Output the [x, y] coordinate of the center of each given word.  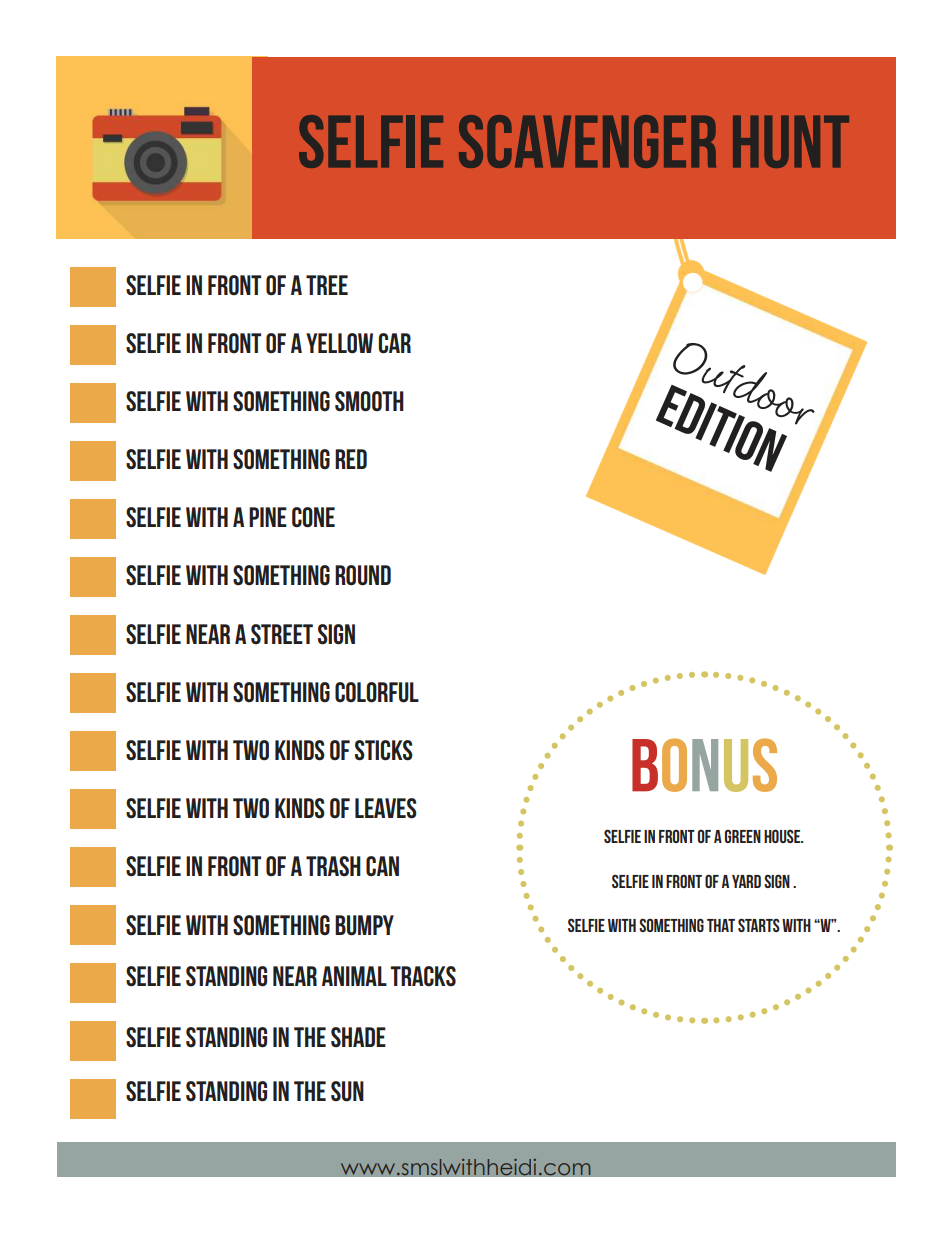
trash [333, 866]
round [363, 575]
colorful [377, 692]
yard [746, 881]
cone [313, 517]
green [743, 836]
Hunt [791, 141]
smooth [369, 401]
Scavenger [587, 141]
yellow [339, 343]
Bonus [704, 765]
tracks [423, 976]
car [394, 343]
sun [347, 1091]
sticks [384, 750]
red [351, 459]
